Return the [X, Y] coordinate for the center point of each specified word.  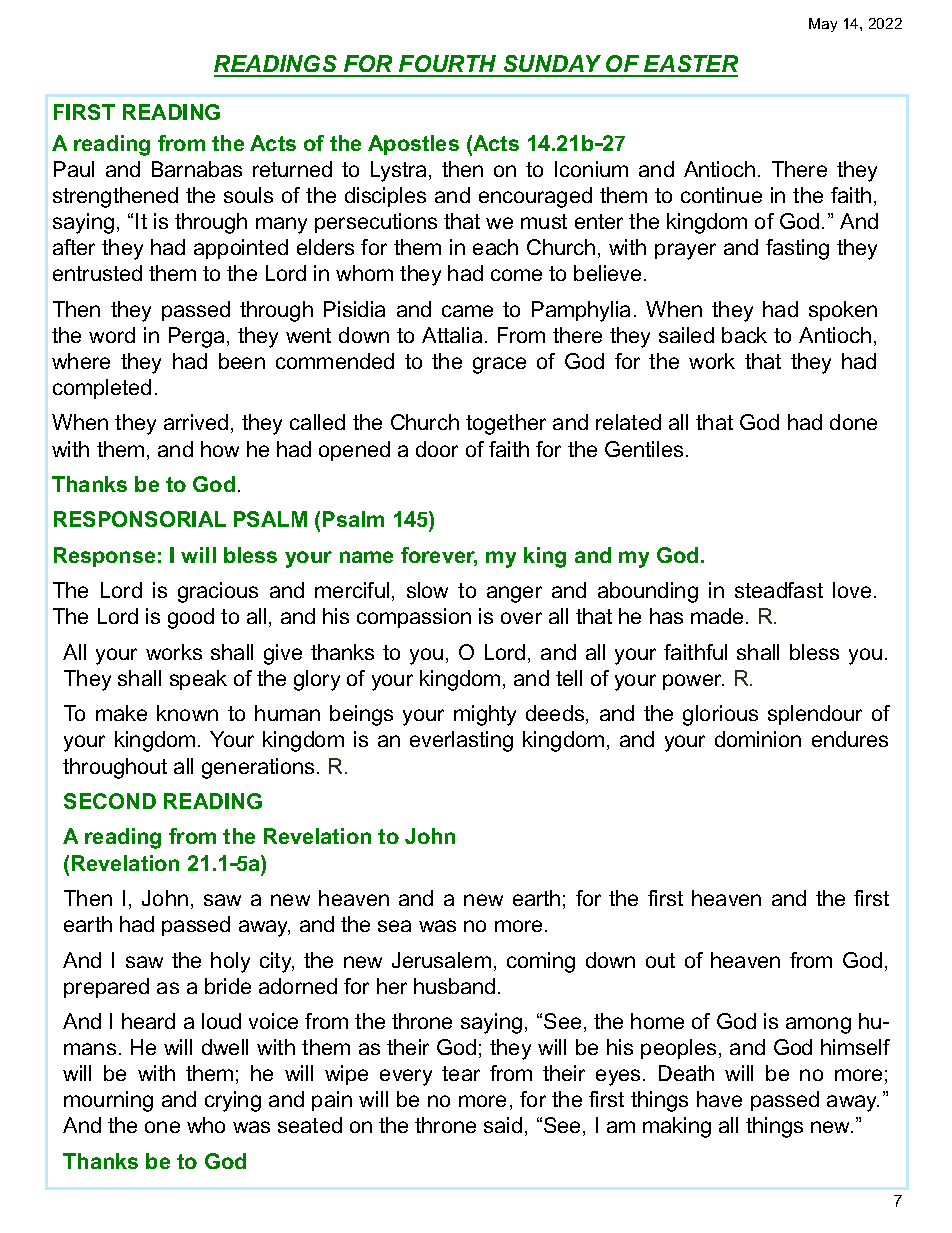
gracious [218, 592]
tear [461, 1073]
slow [427, 590]
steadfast [779, 590]
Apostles [413, 145]
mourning [108, 1101]
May [823, 25]
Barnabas [197, 169]
